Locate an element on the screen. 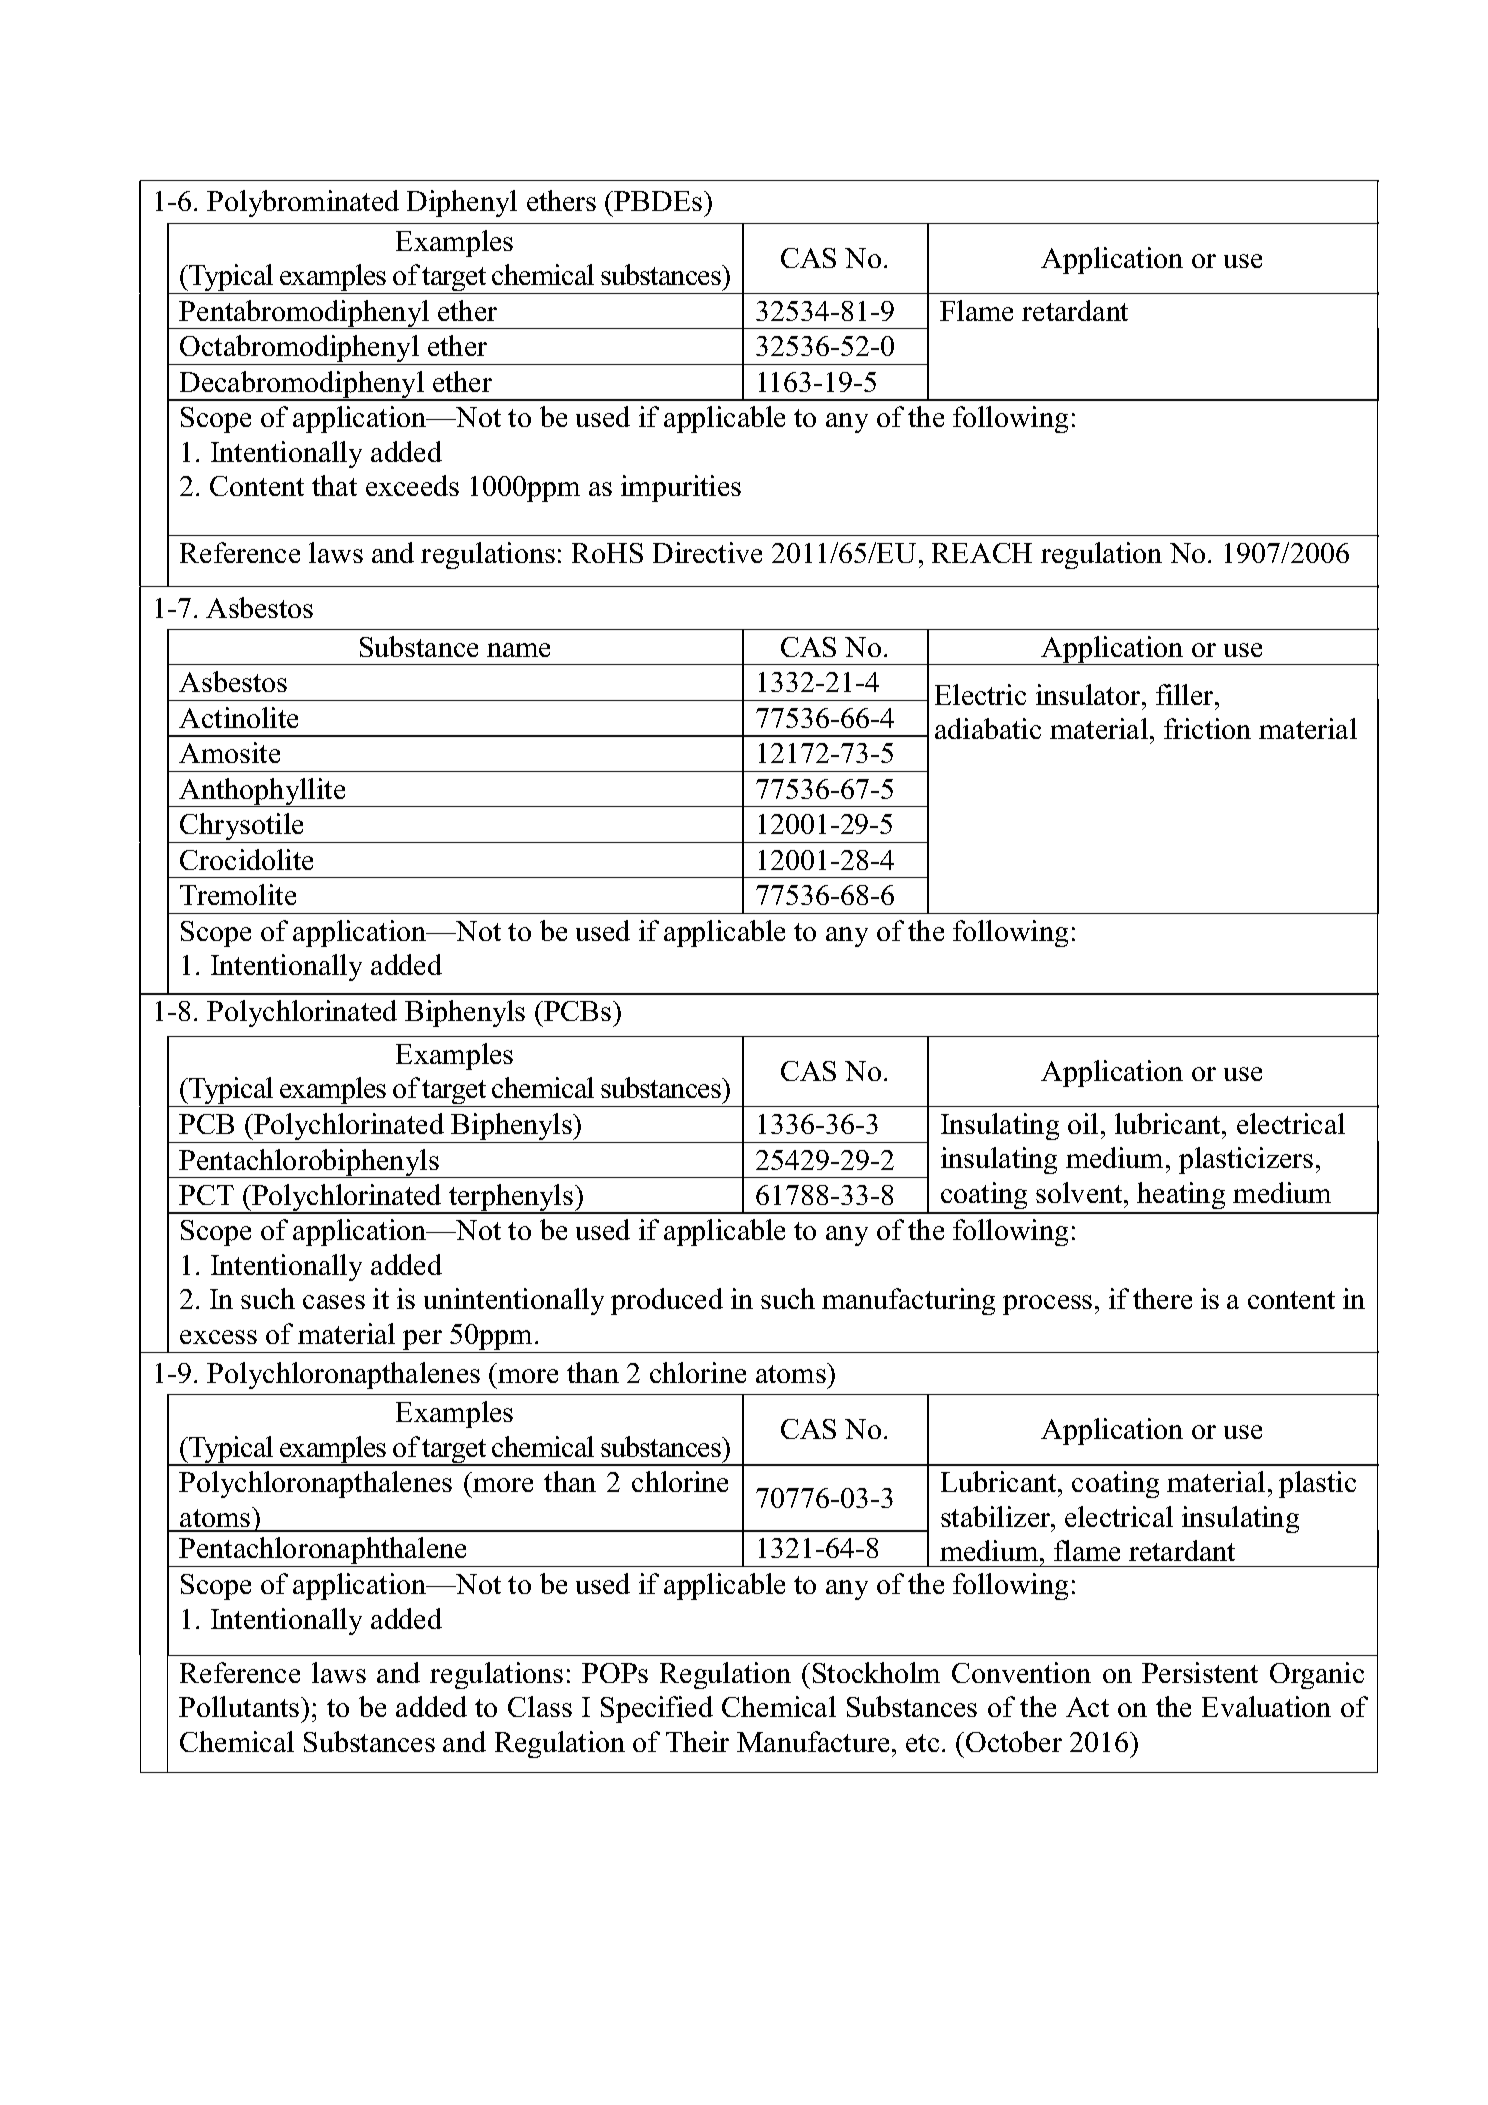  oil is located at coordinates (1083, 1123).
